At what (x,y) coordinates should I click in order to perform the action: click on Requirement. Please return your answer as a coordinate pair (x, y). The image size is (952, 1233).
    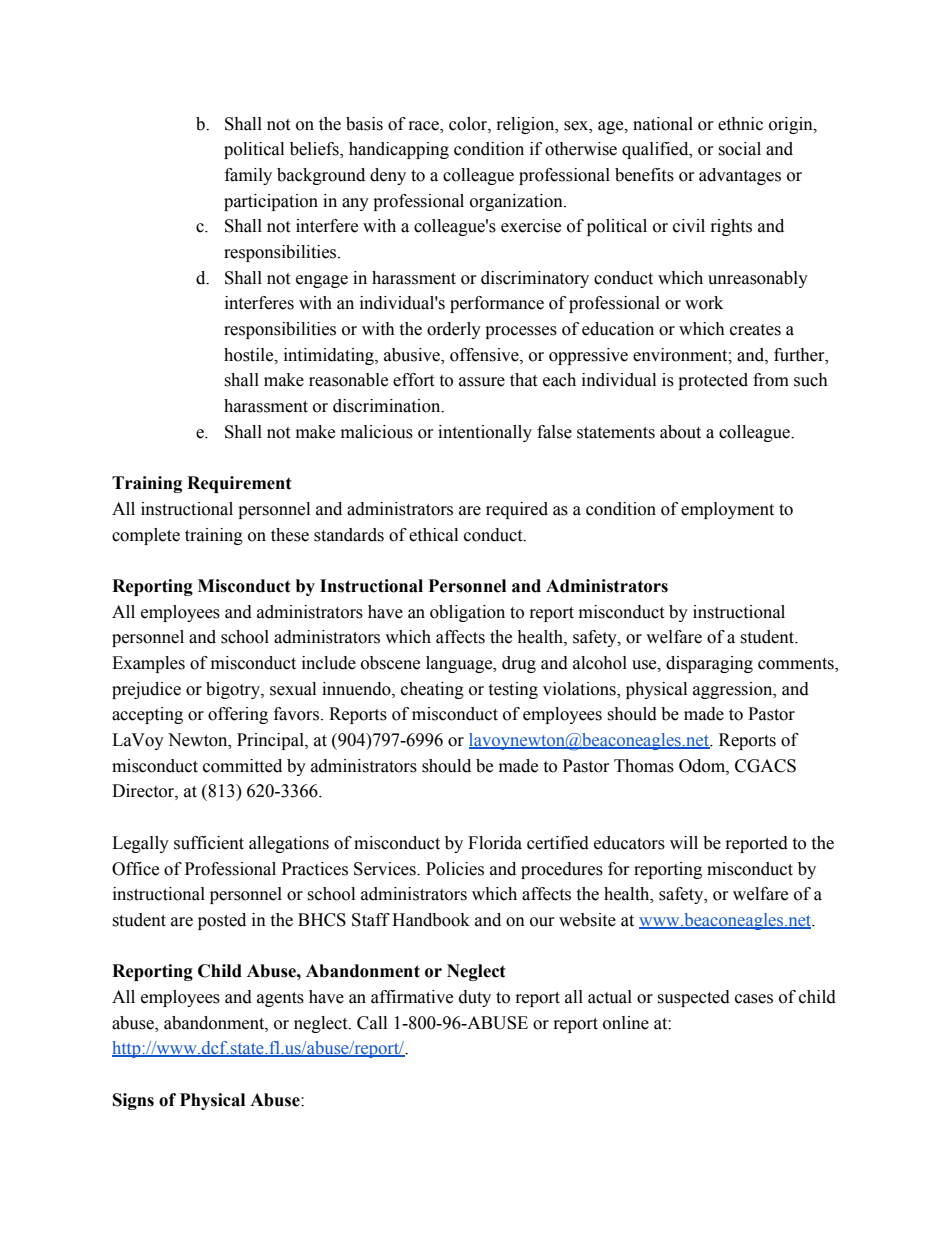
    Looking at the image, I should click on (239, 484).
